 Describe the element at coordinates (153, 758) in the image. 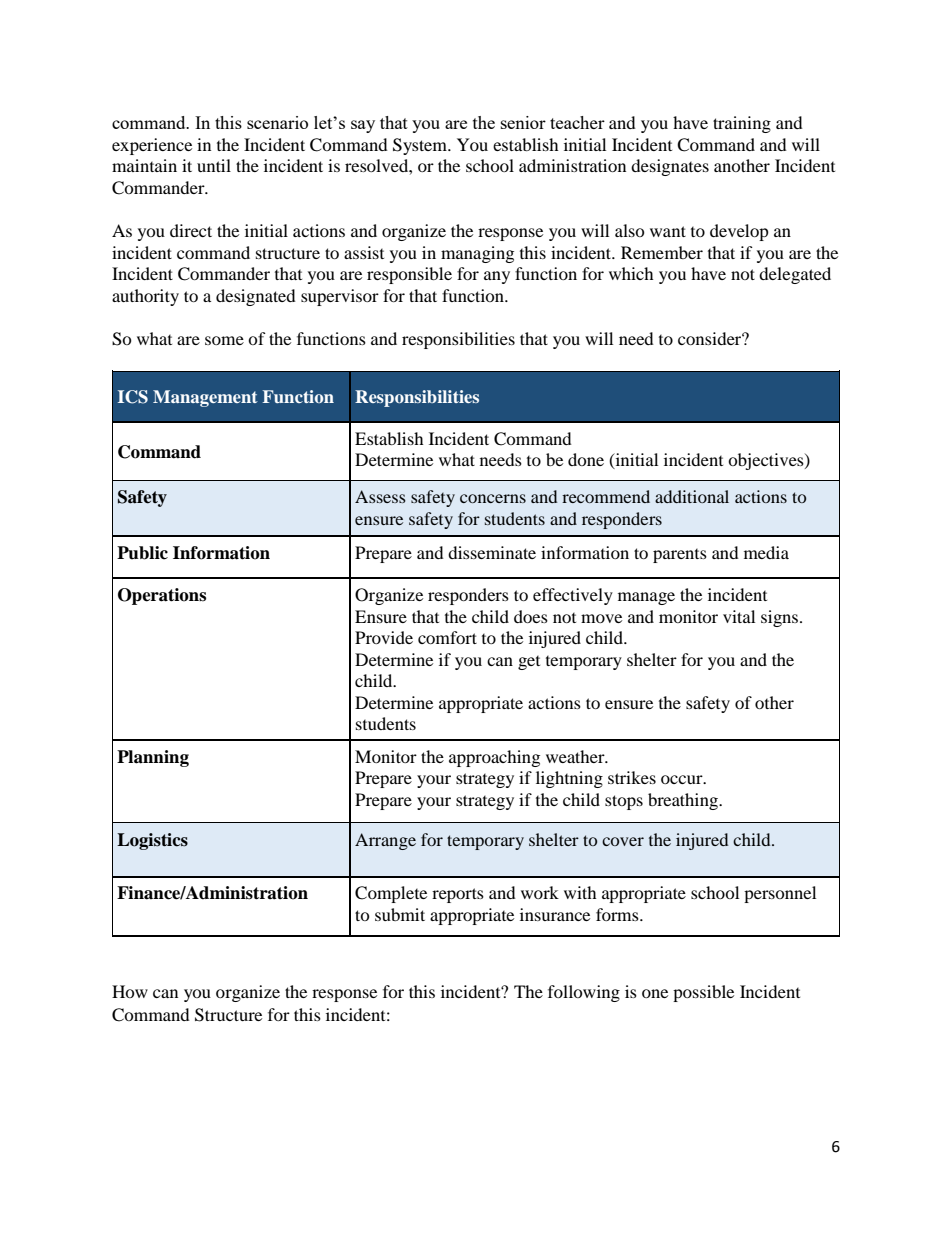

I see `Planning` at that location.
